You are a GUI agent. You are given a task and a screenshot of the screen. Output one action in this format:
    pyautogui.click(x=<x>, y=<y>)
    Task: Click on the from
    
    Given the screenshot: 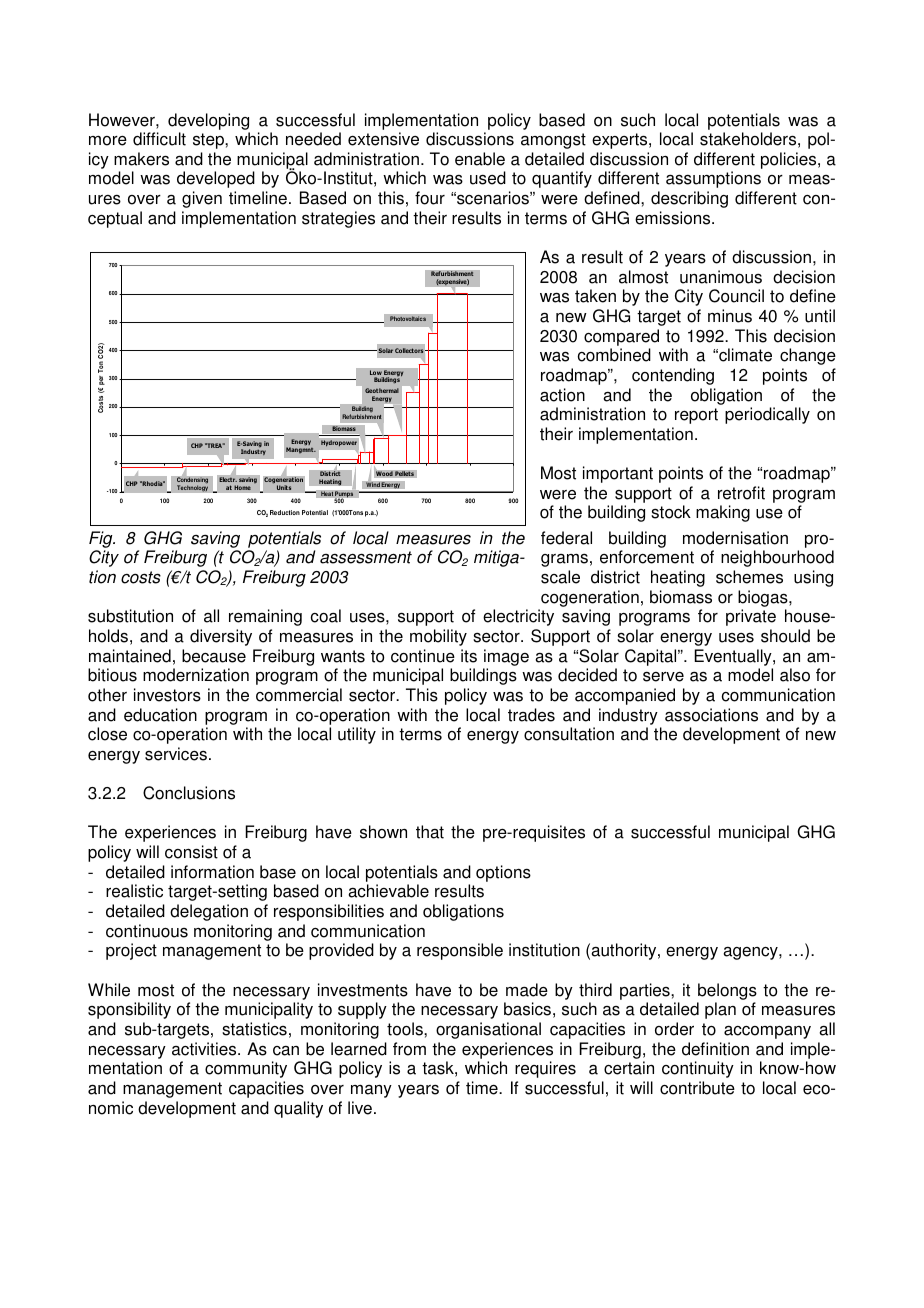 What is the action you would take?
    pyautogui.click(x=409, y=1049)
